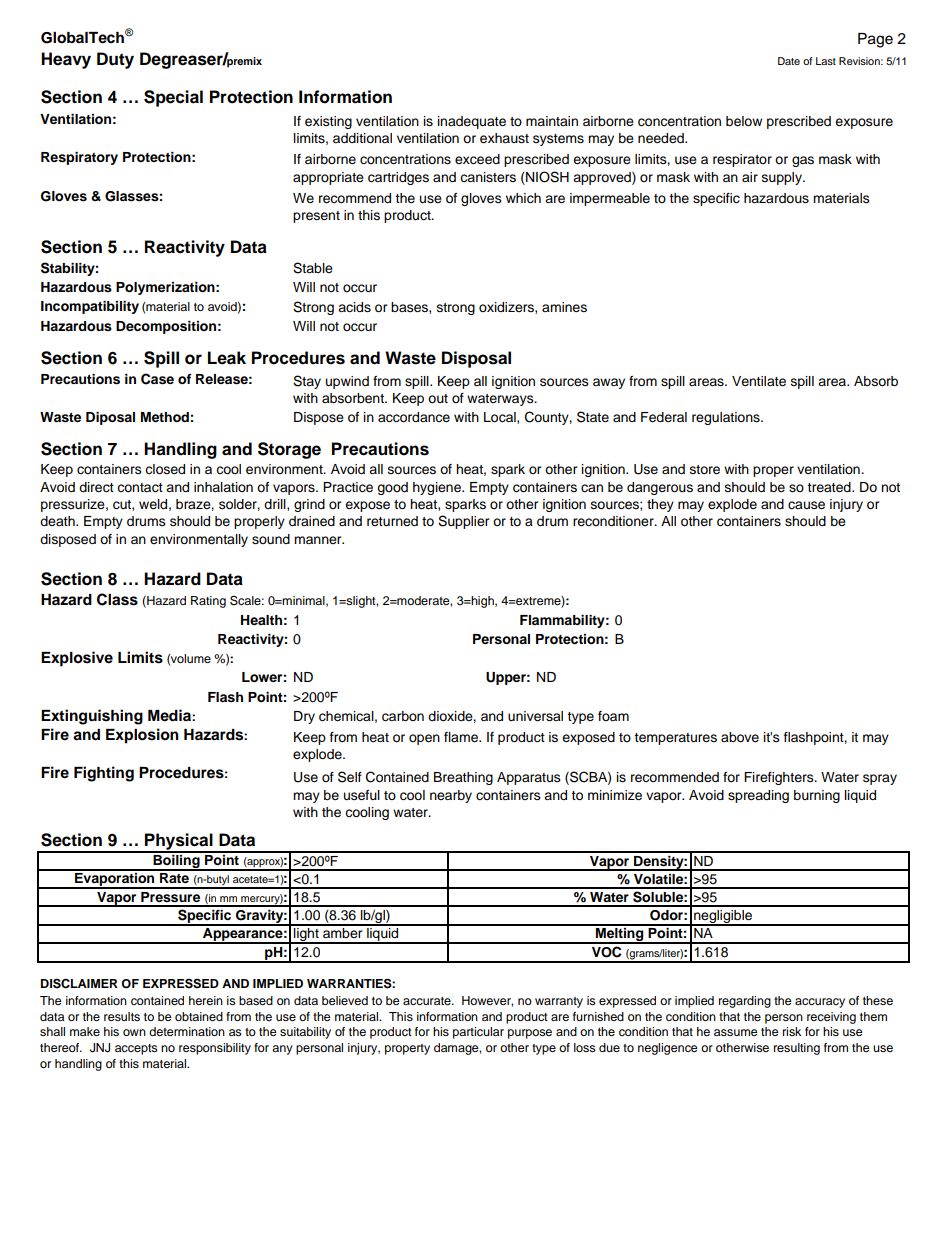  What do you see at coordinates (463, 778) in the image?
I see `Breathing` at bounding box center [463, 778].
